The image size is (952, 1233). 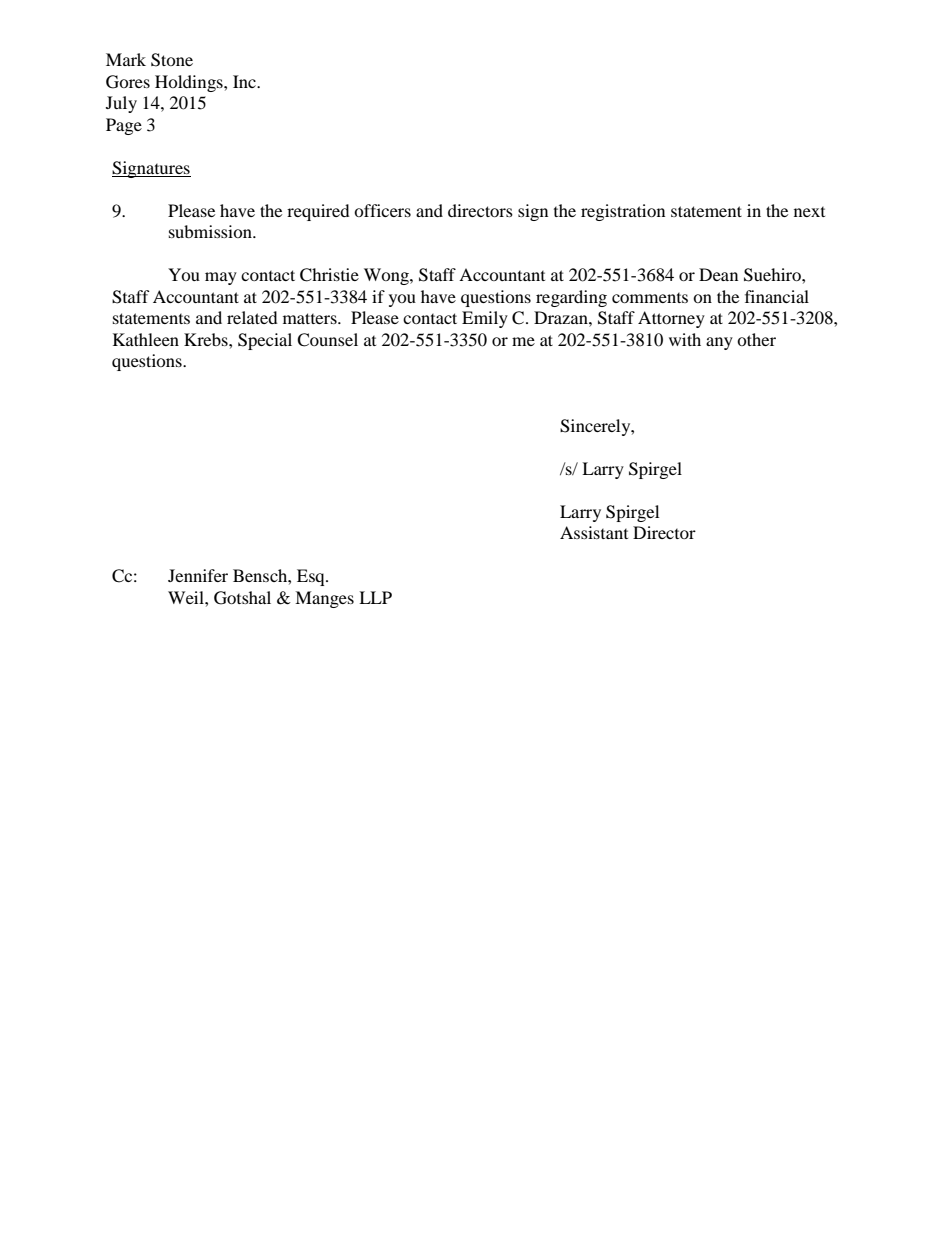 What do you see at coordinates (719, 343) in the screenshot?
I see `any` at bounding box center [719, 343].
